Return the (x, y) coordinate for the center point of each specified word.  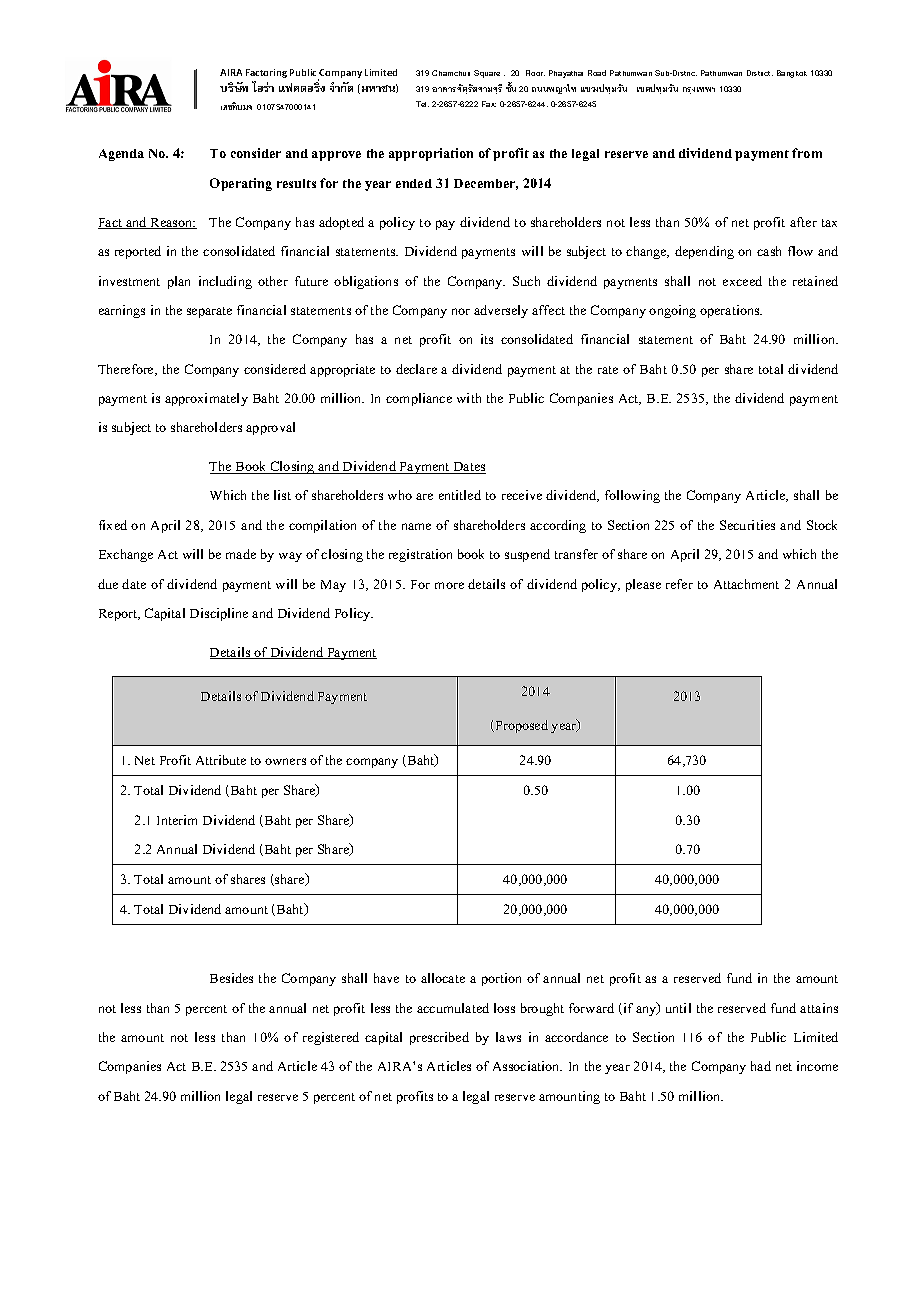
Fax (489, 104)
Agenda (121, 155)
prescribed (439, 1038)
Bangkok (792, 74)
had (761, 1066)
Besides (231, 978)
